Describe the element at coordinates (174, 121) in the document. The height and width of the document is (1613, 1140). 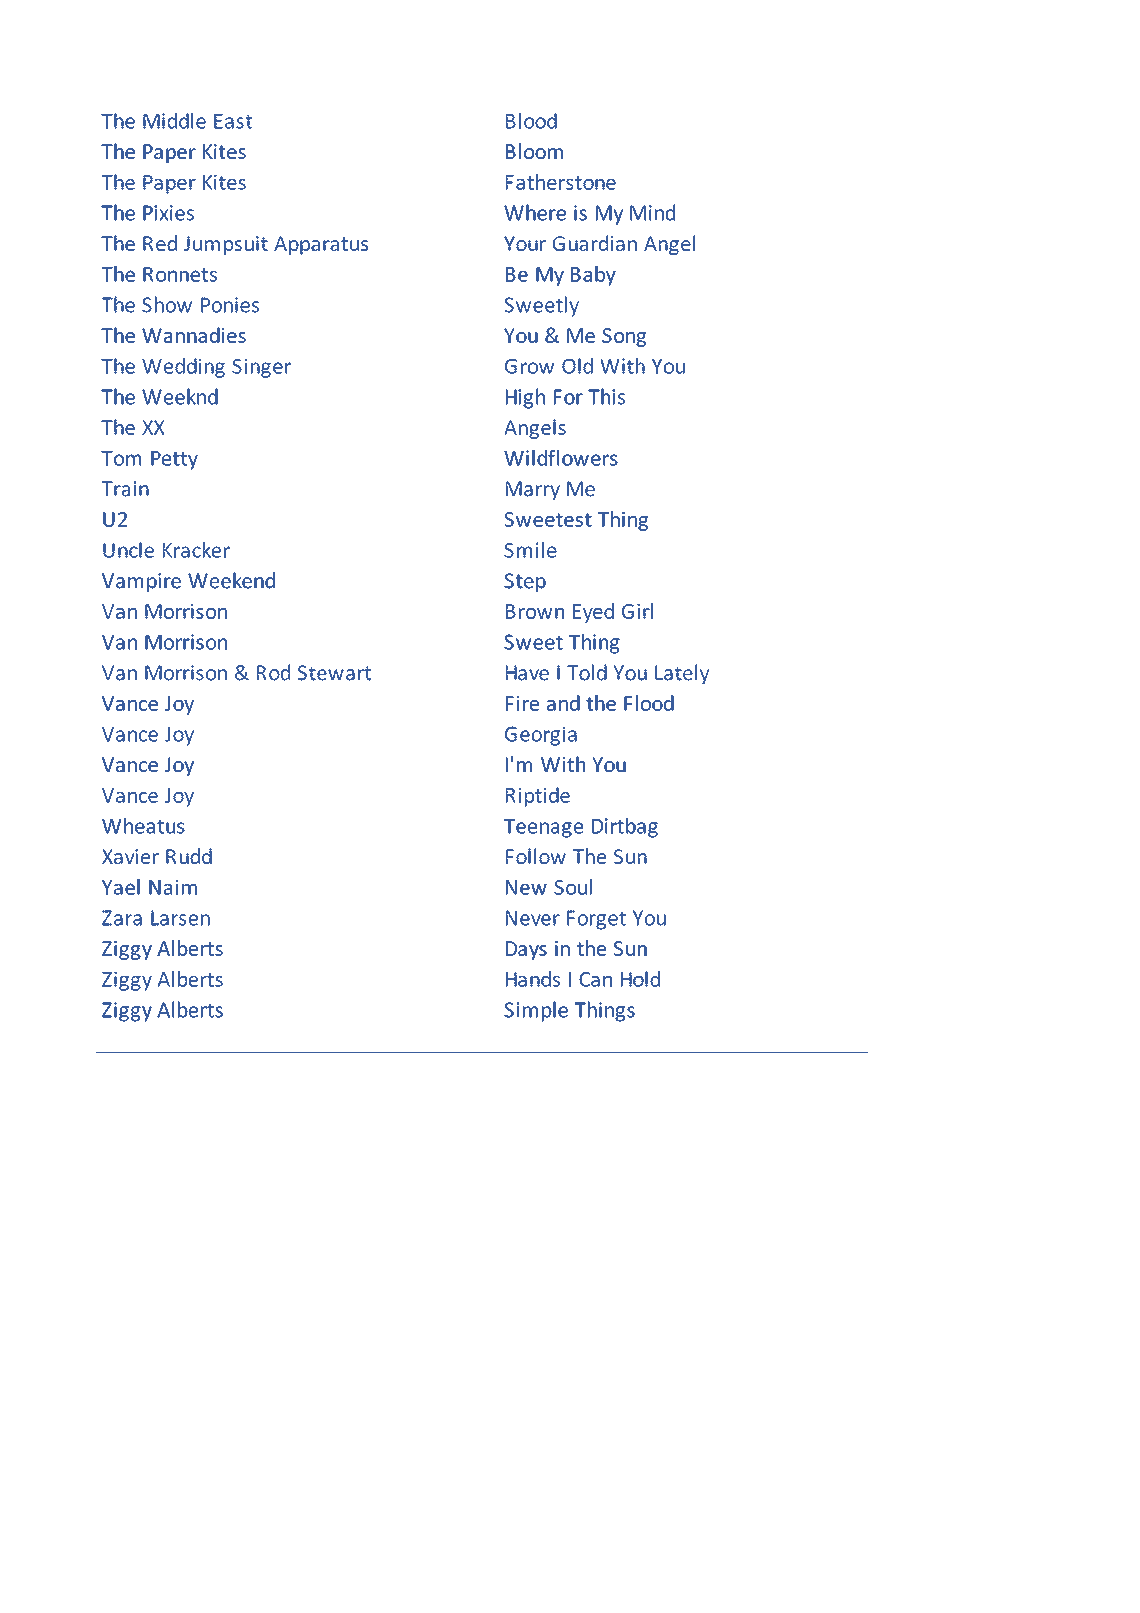
I see `Middle` at that location.
